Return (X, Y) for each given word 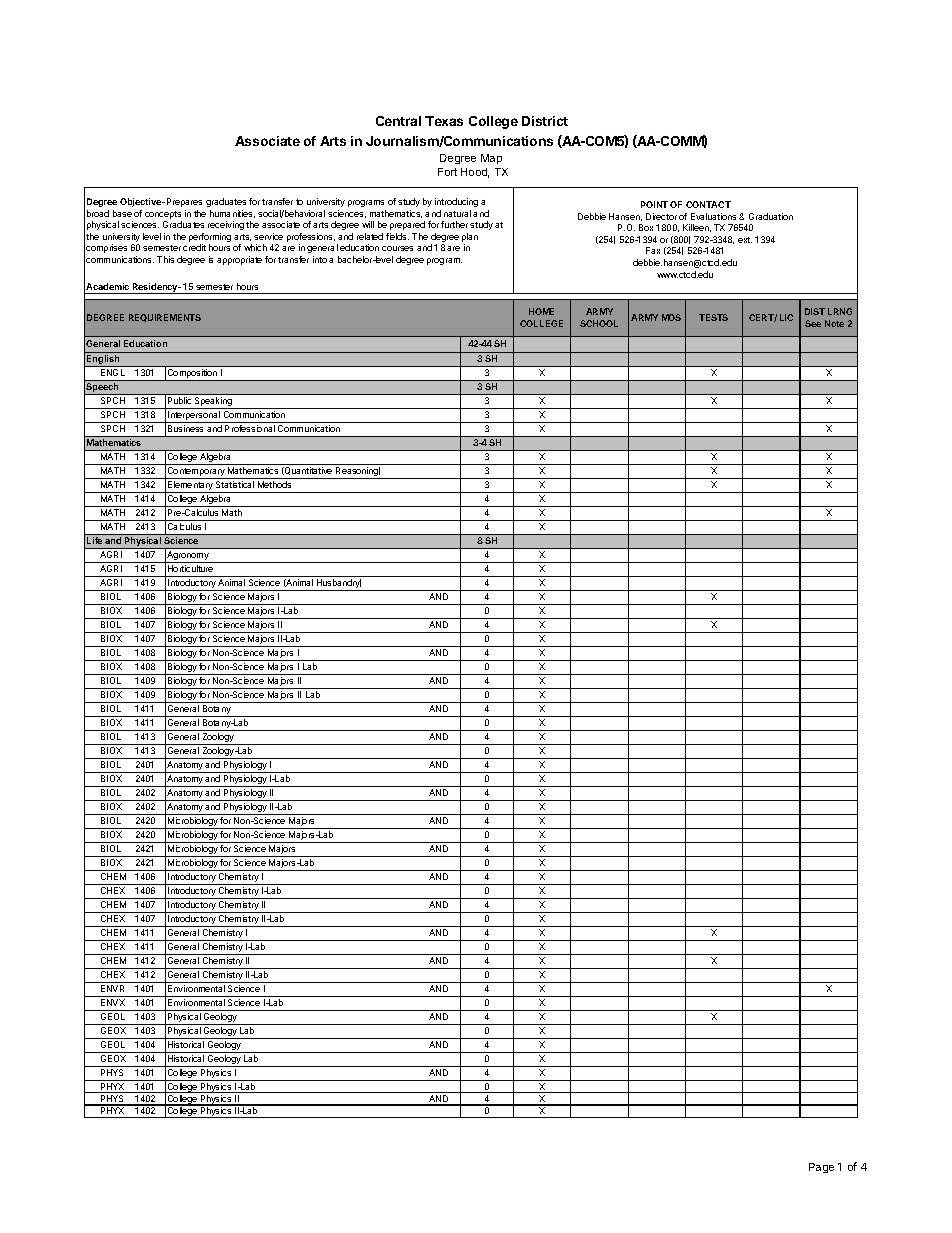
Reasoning (357, 473)
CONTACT (708, 204)
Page (821, 1168)
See (813, 323)
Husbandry (339, 585)
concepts (163, 216)
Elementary (190, 487)
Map (491, 159)
